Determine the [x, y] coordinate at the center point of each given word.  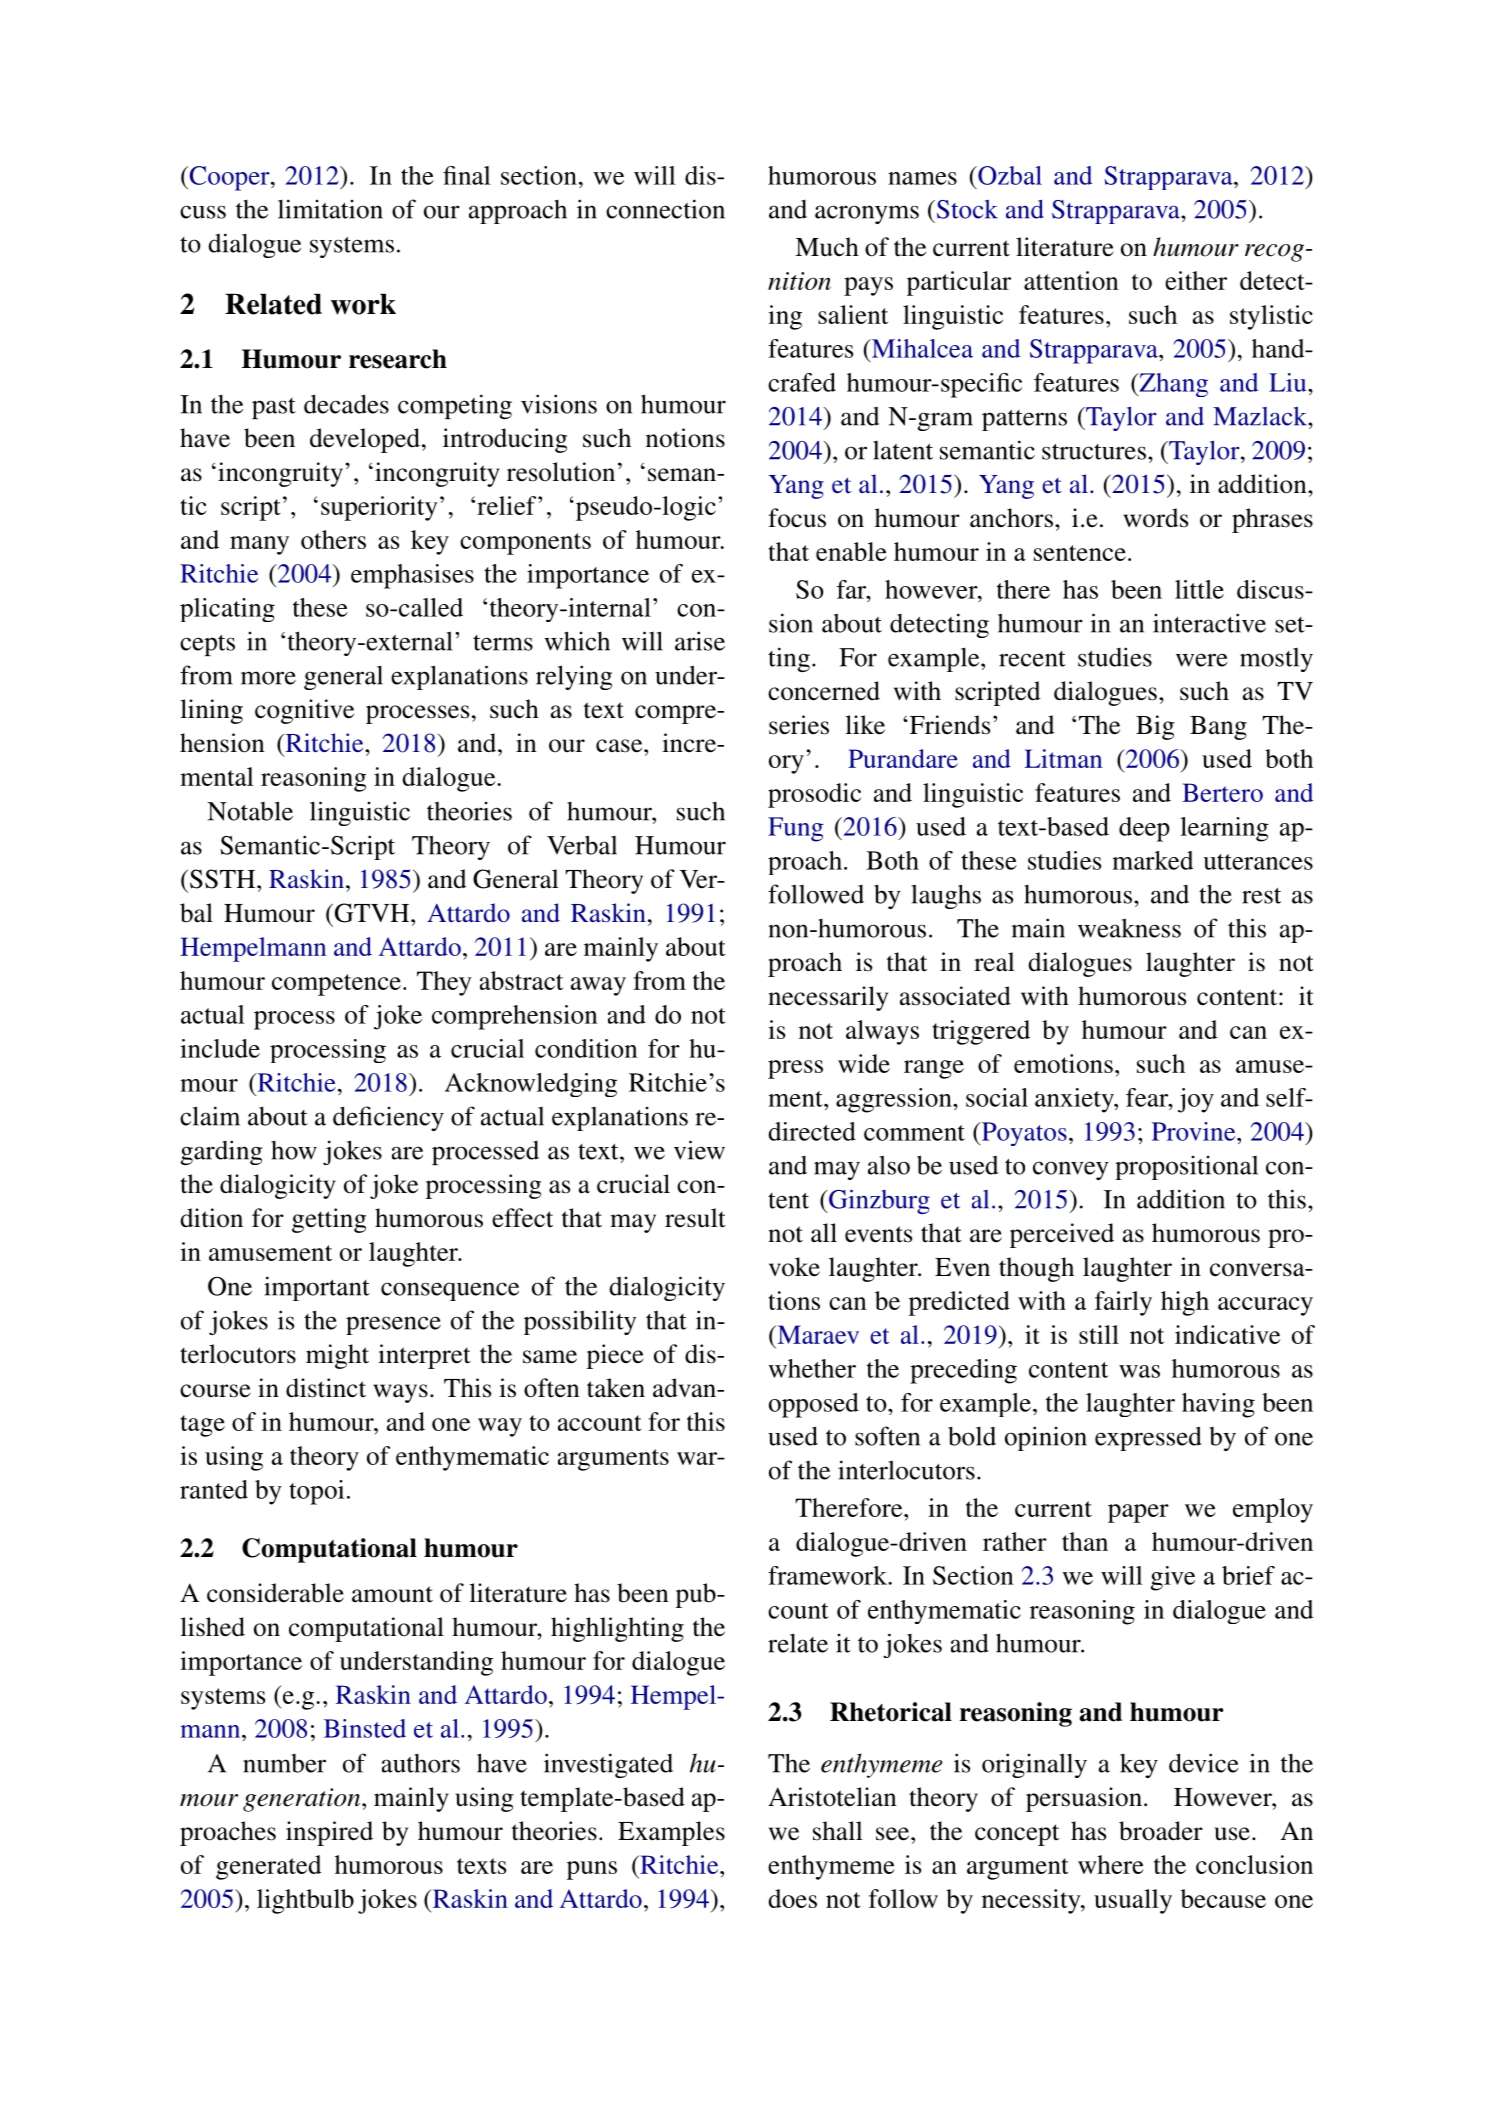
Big [1155, 727]
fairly [1123, 1303]
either [1196, 280]
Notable [250, 811]
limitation [330, 209]
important [317, 1288]
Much [827, 247]
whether [812, 1368]
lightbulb [305, 1901]
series [799, 725]
